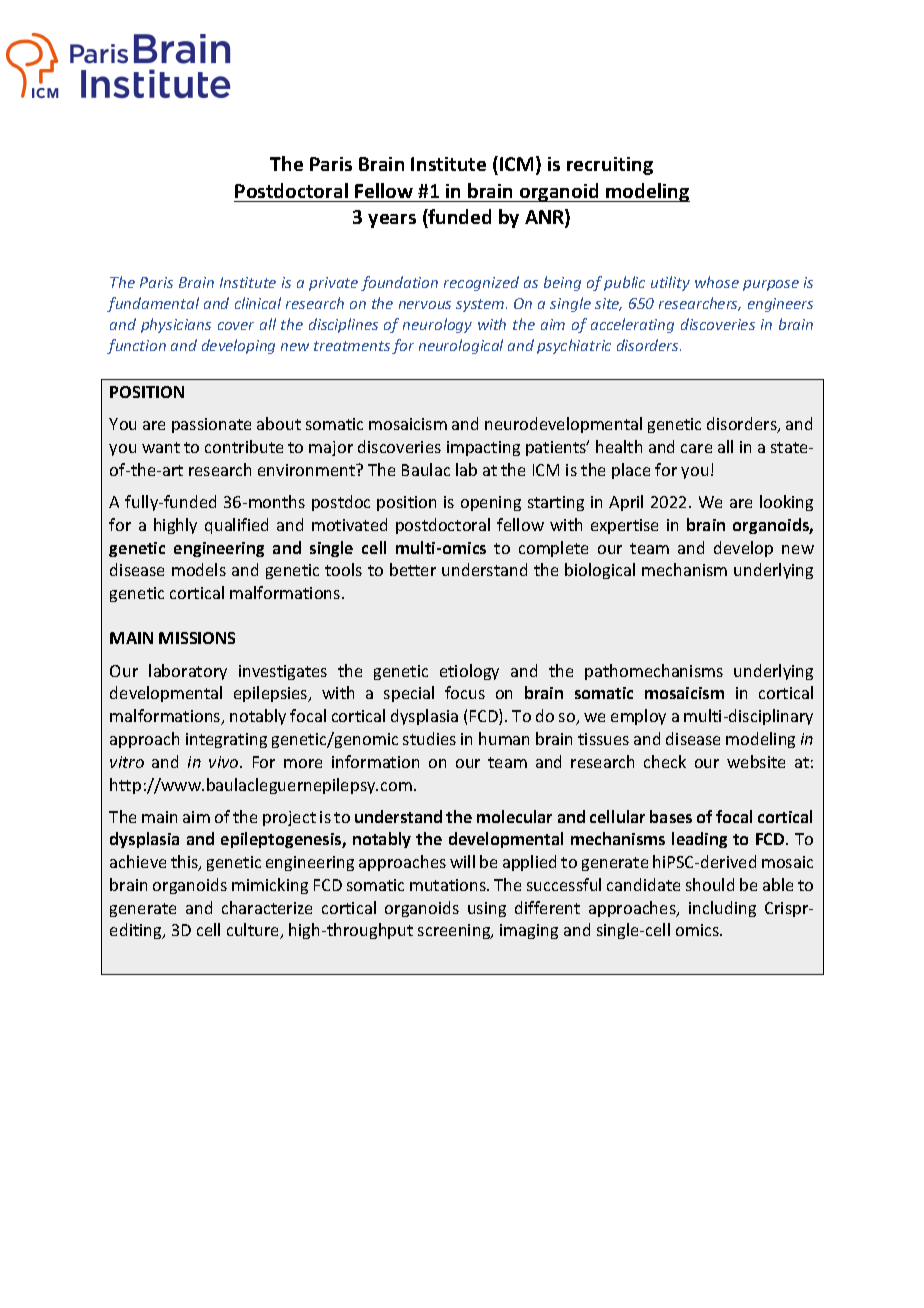 Image resolution: width=924 pixels, height=1308 pixels. Describe the element at coordinates (610, 166) in the document. I see `recruiting` at that location.
